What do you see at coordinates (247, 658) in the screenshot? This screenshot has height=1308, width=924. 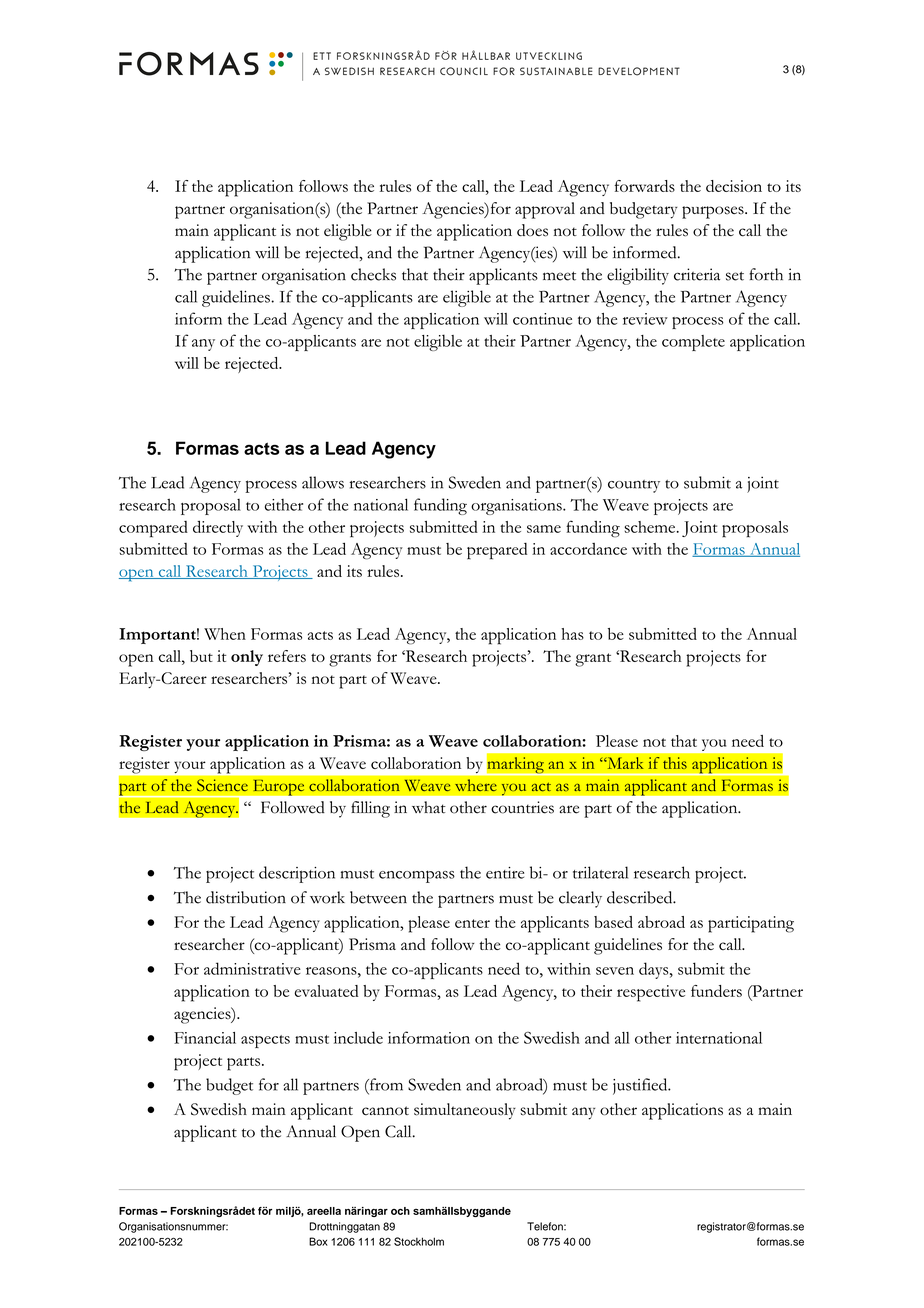 I see `only` at bounding box center [247, 658].
